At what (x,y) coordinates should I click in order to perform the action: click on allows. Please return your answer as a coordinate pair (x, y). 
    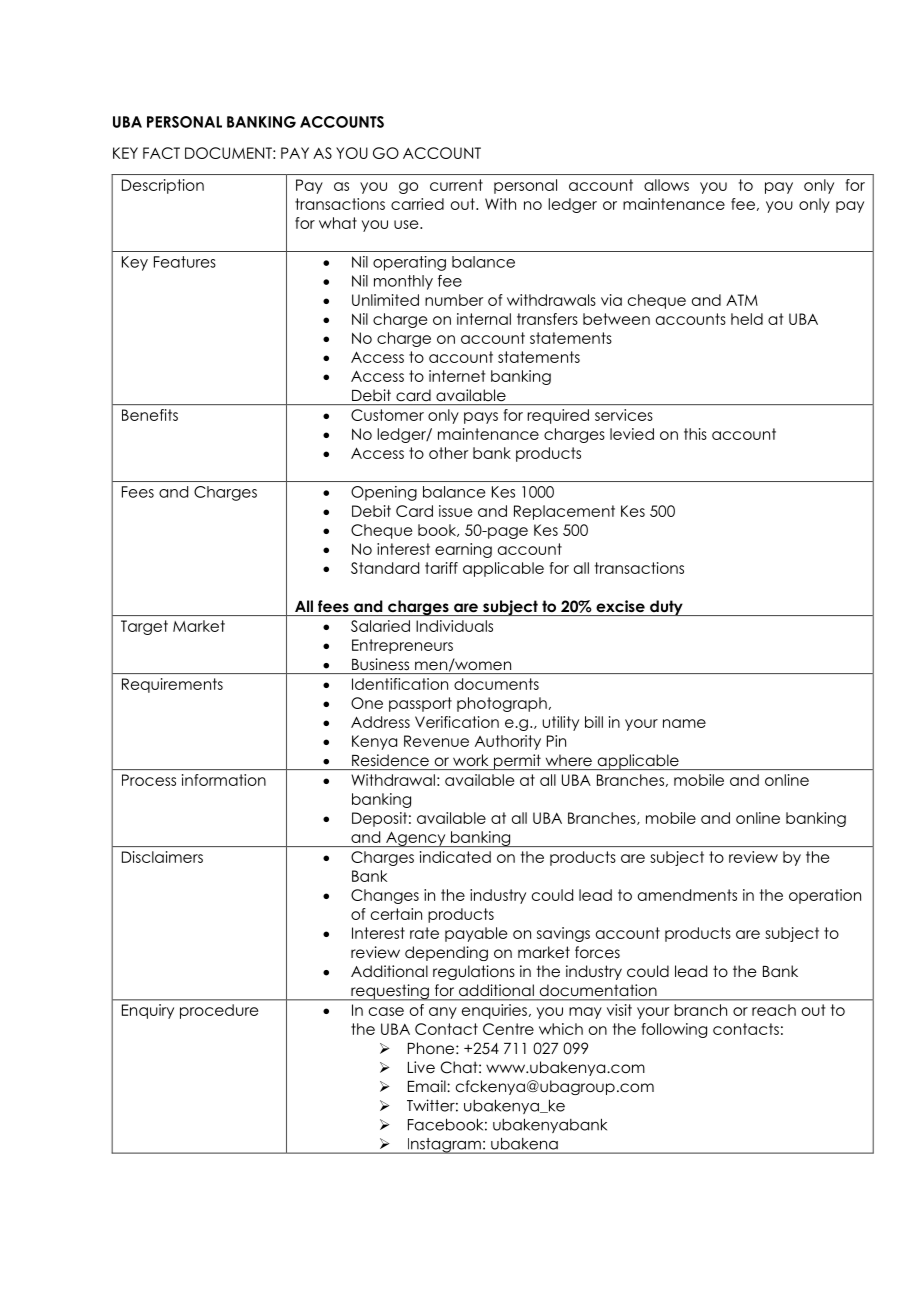
    Looking at the image, I should click on (666, 185).
